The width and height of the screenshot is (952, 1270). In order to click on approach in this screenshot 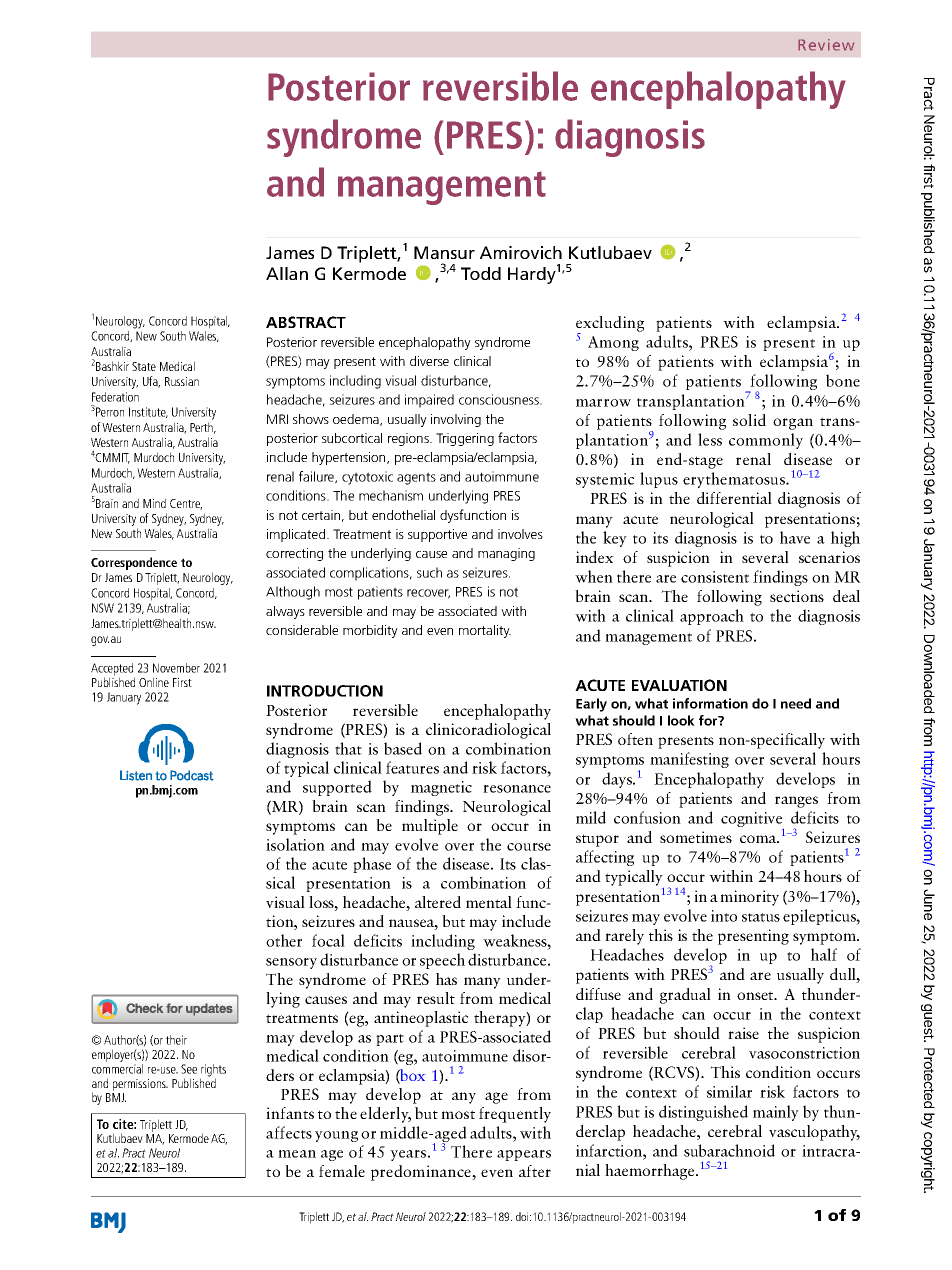, I will do `click(712, 617)`.
